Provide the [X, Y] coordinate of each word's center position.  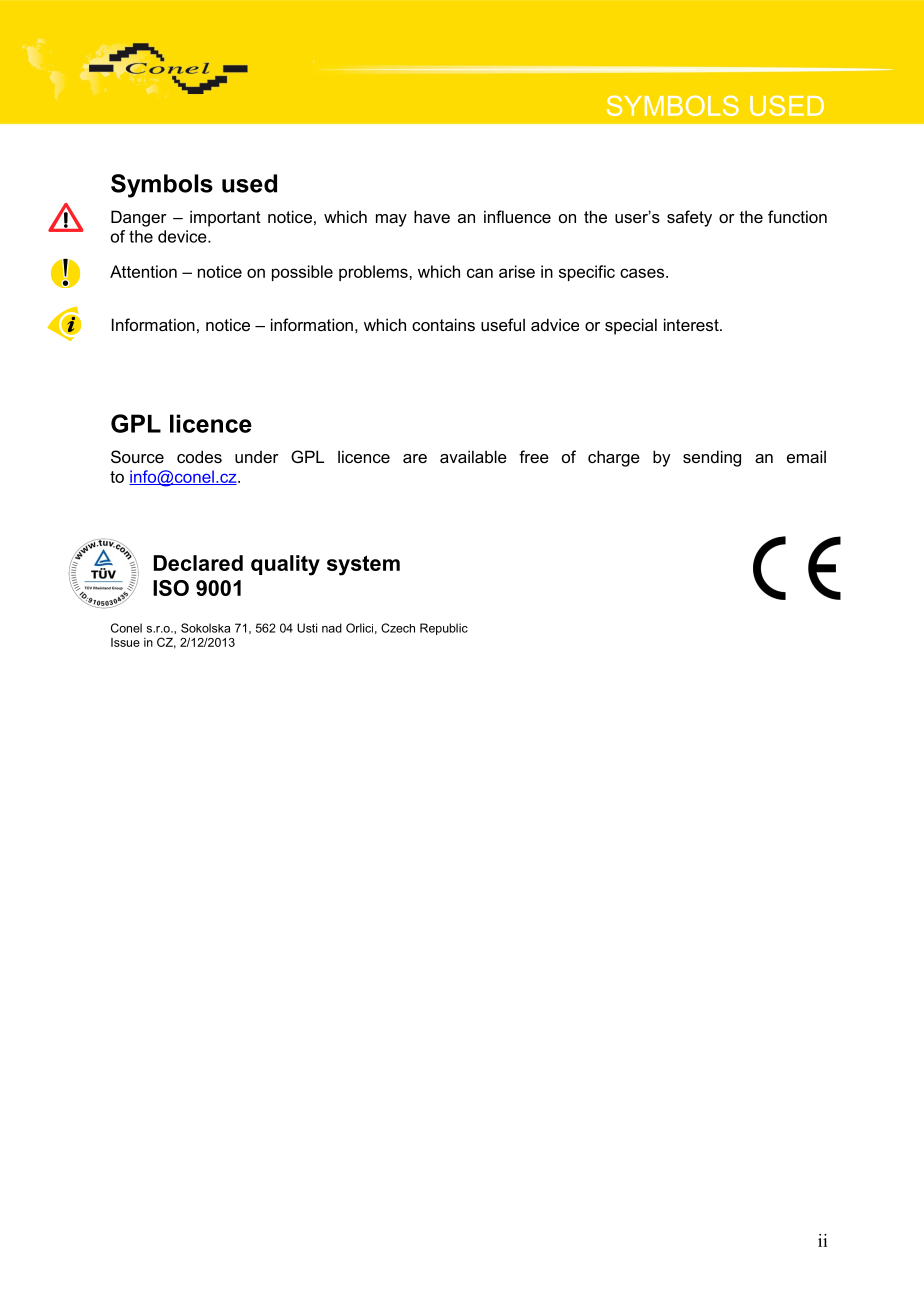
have [432, 216]
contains [443, 324]
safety [689, 218]
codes [199, 456]
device [183, 236]
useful [503, 324]
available [473, 456]
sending [712, 458]
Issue [125, 642]
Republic [444, 629]
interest [692, 324]
